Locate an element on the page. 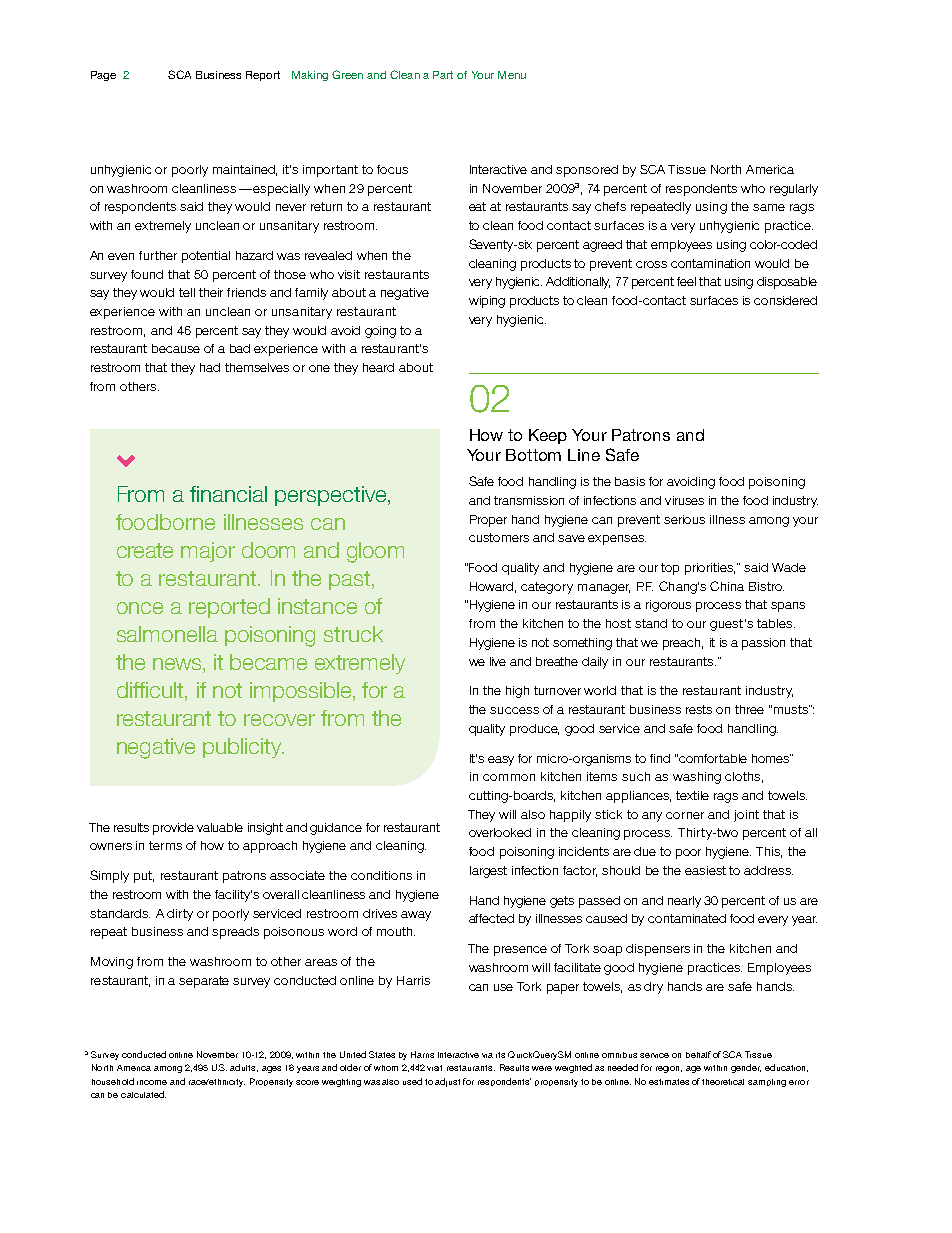  regularly is located at coordinates (794, 190).
